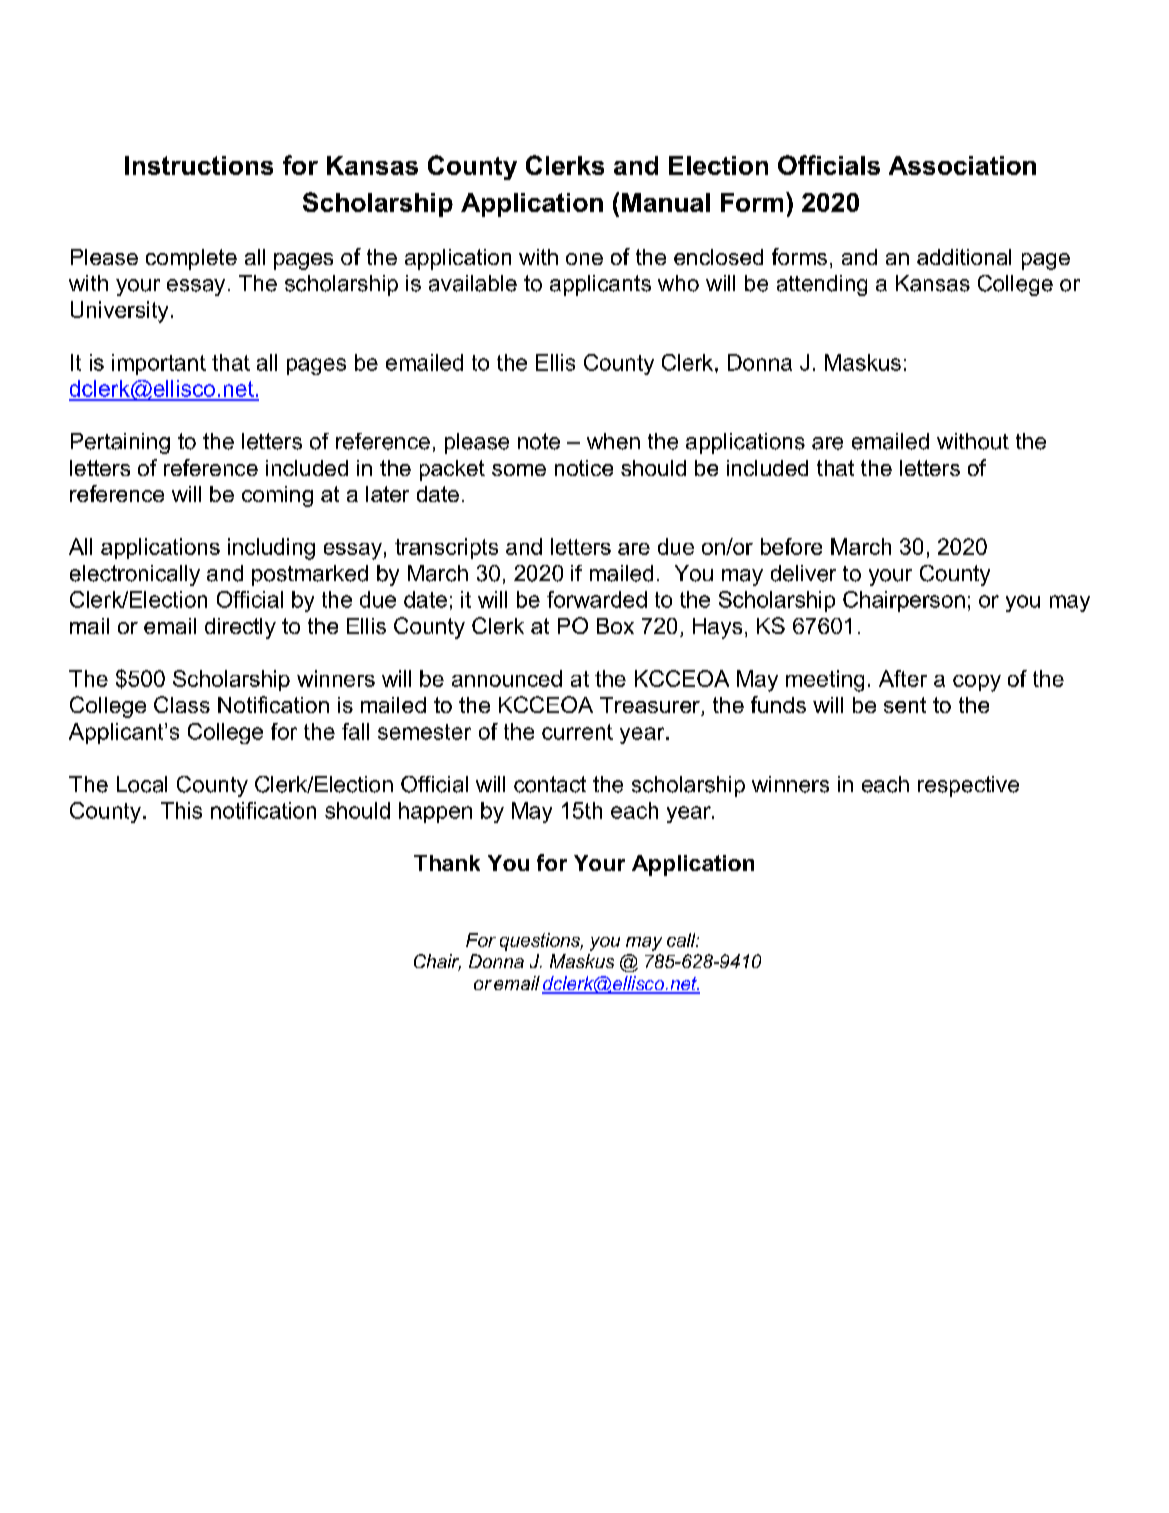 Image resolution: width=1169 pixels, height=1513 pixels. What do you see at coordinates (199, 165) in the document?
I see `Instructions` at bounding box center [199, 165].
